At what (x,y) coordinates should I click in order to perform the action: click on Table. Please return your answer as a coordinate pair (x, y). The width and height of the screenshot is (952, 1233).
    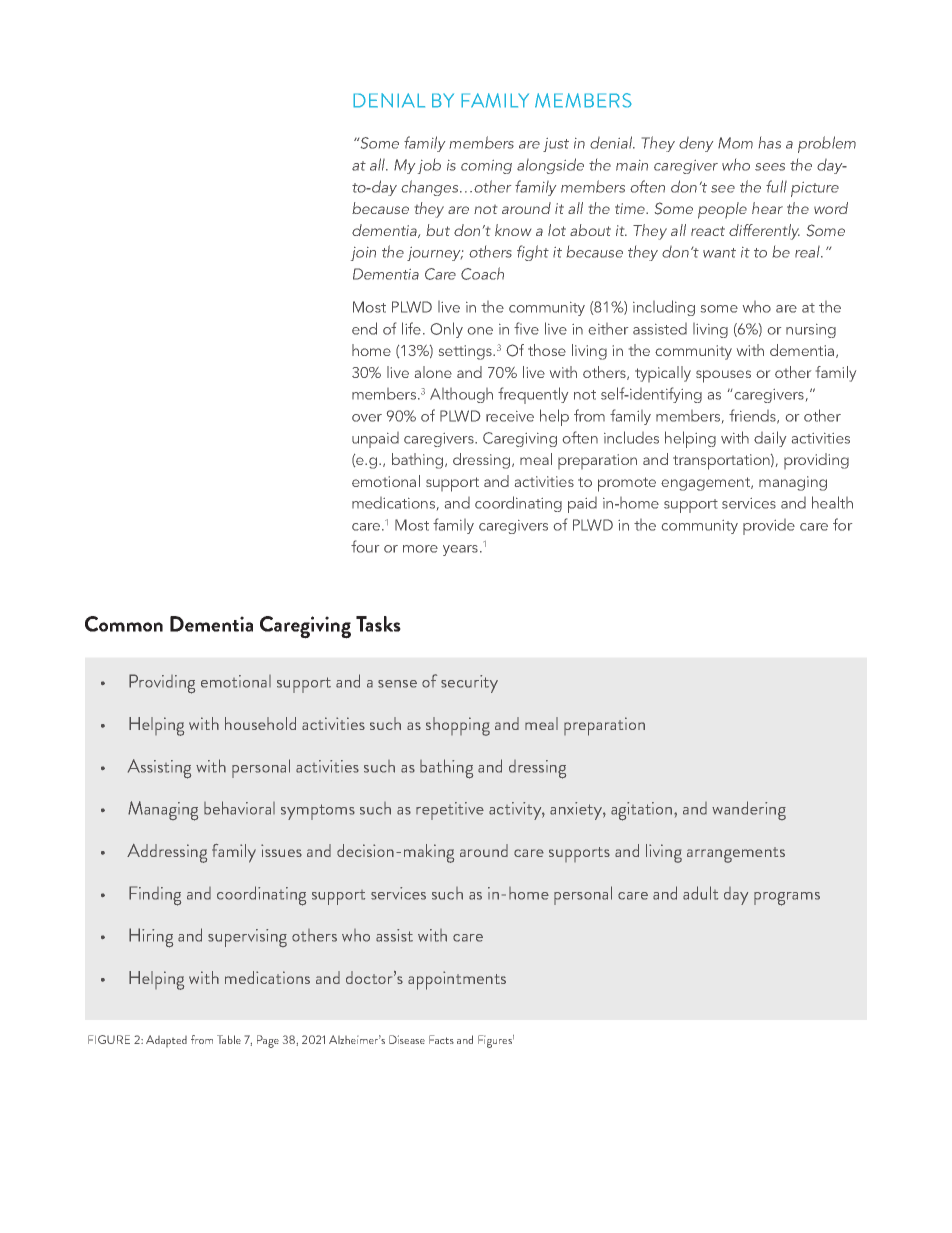
    Looking at the image, I should click on (229, 1039).
